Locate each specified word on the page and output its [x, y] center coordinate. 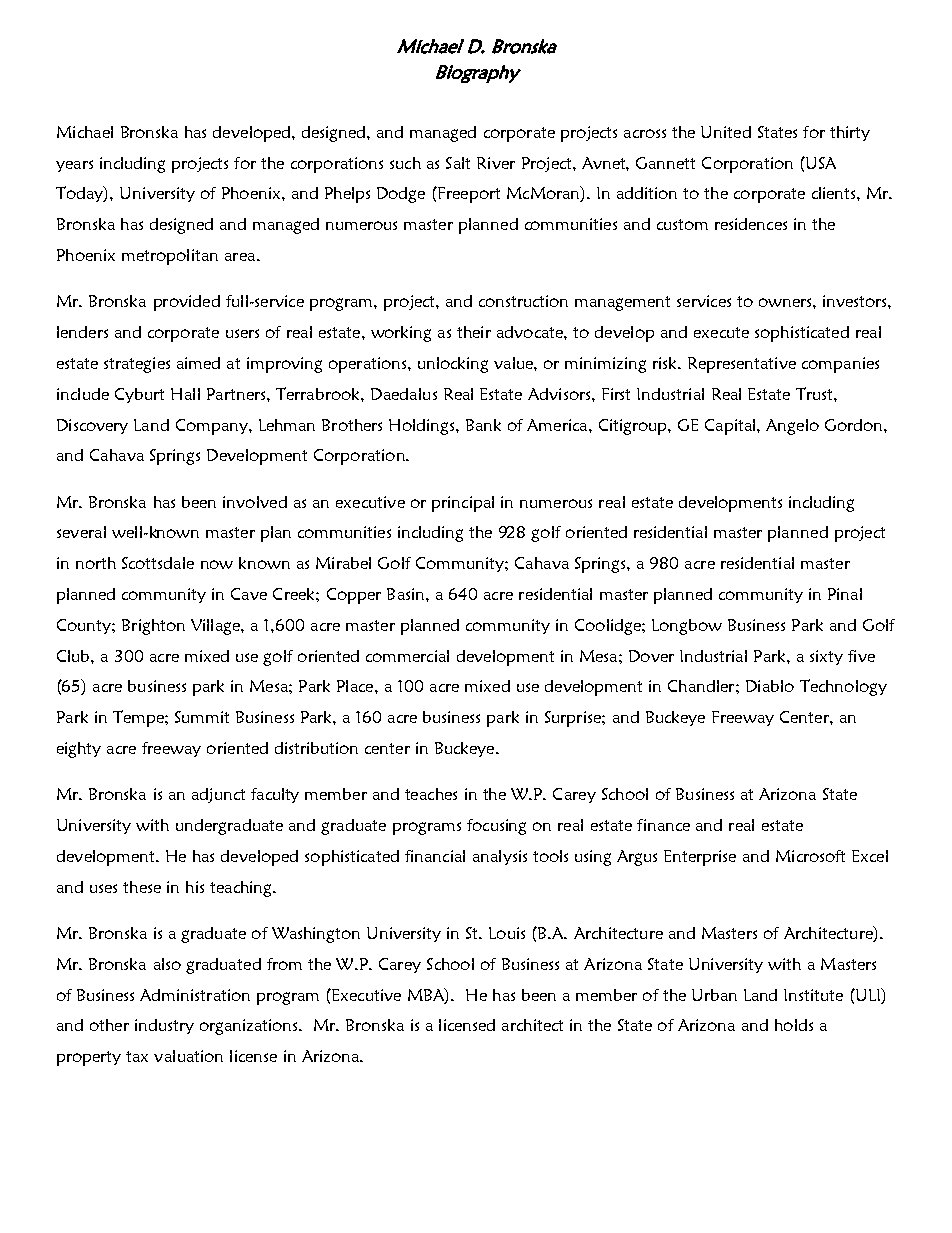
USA [820, 163]
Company [213, 427]
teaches [431, 794]
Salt [458, 163]
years [74, 166]
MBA [427, 995]
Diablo [770, 686]
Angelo [792, 427]
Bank [483, 425]
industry [164, 1026]
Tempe [139, 718]
